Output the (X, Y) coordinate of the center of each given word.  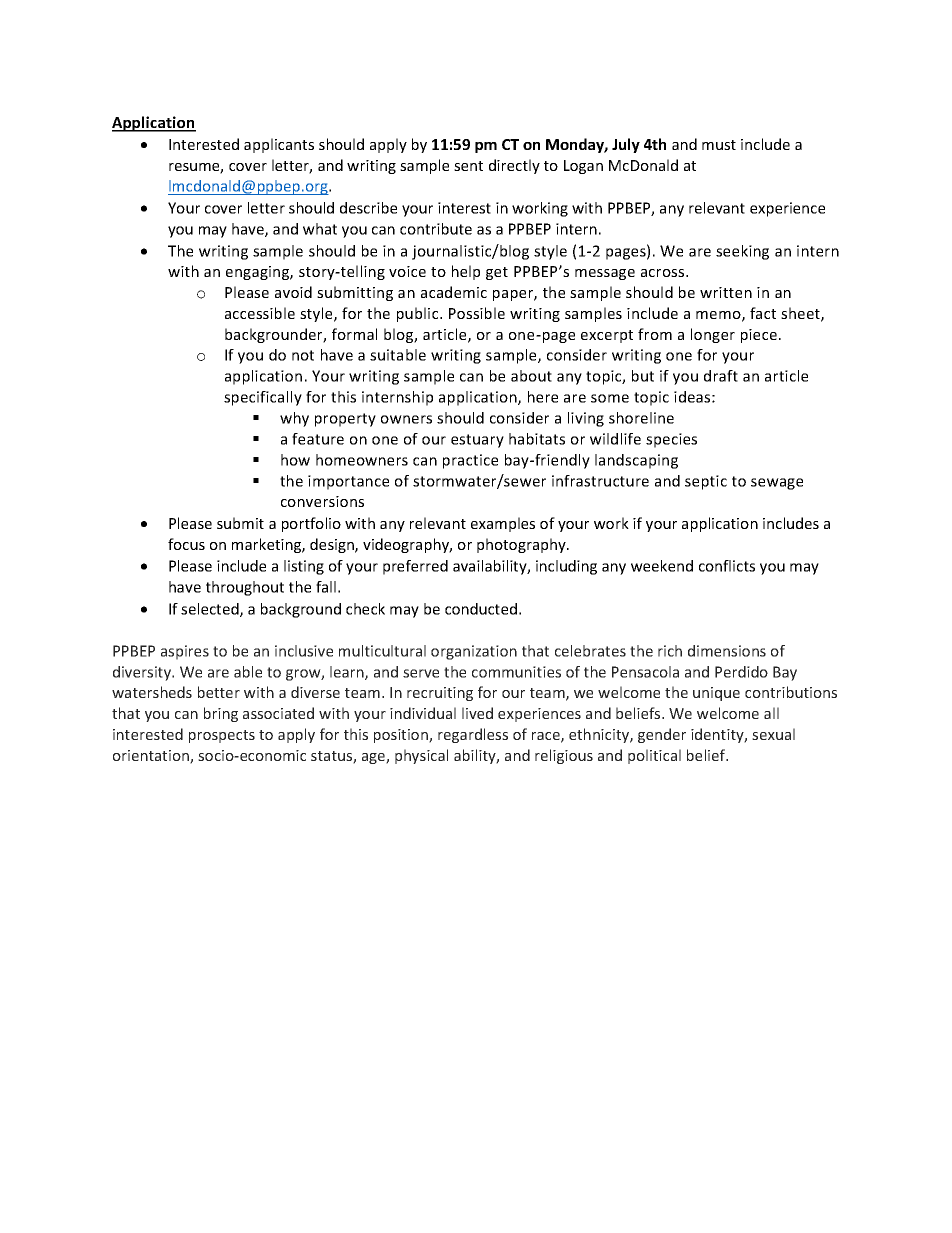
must (719, 145)
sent (468, 166)
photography (522, 545)
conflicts (727, 566)
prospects (222, 736)
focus (186, 544)
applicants (279, 145)
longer (713, 335)
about (531, 376)
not (303, 355)
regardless (473, 735)
